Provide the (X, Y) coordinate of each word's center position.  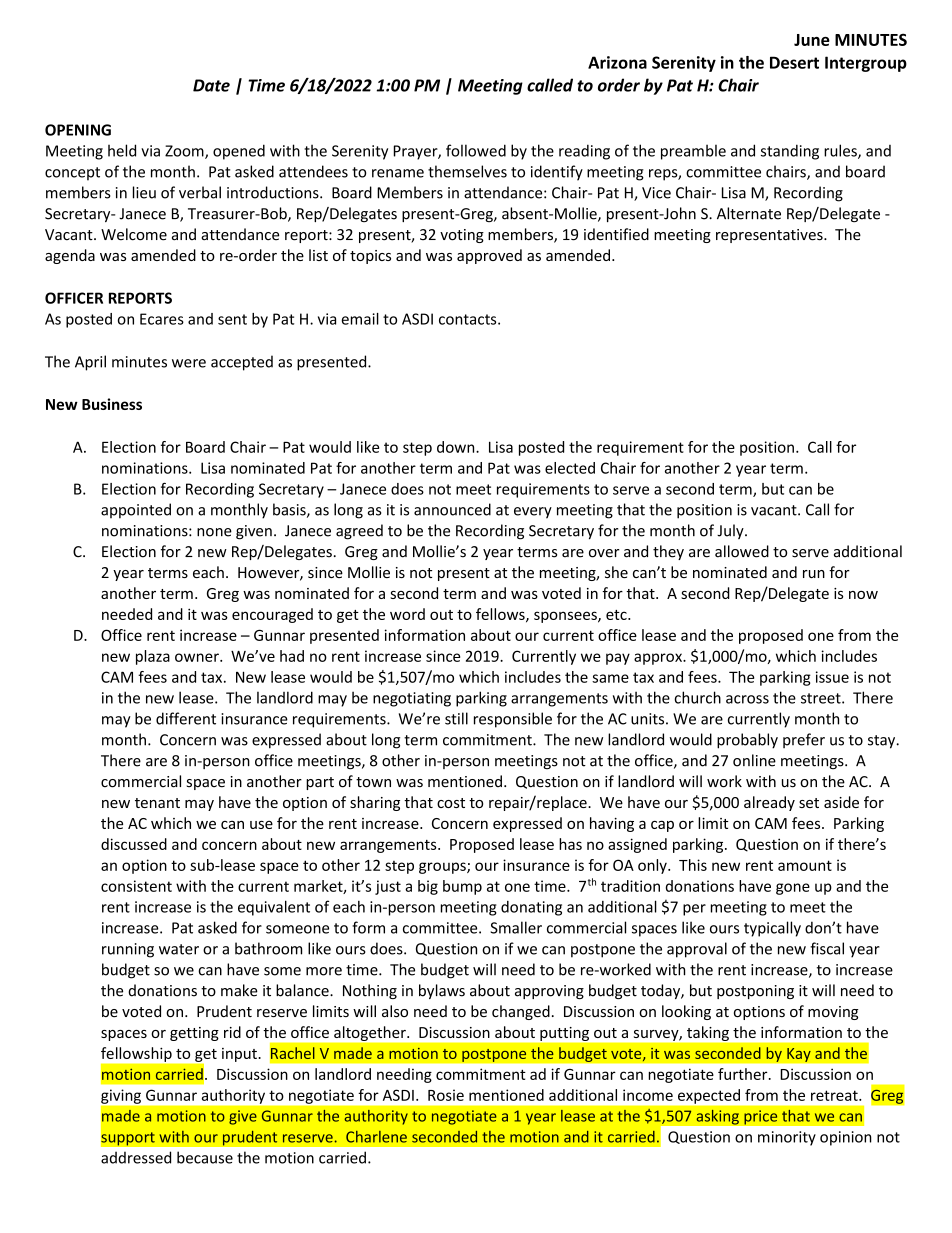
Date (211, 85)
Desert (794, 62)
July (731, 531)
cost (451, 803)
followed (476, 150)
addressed (136, 1157)
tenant (157, 803)
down (457, 447)
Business (112, 404)
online (754, 760)
